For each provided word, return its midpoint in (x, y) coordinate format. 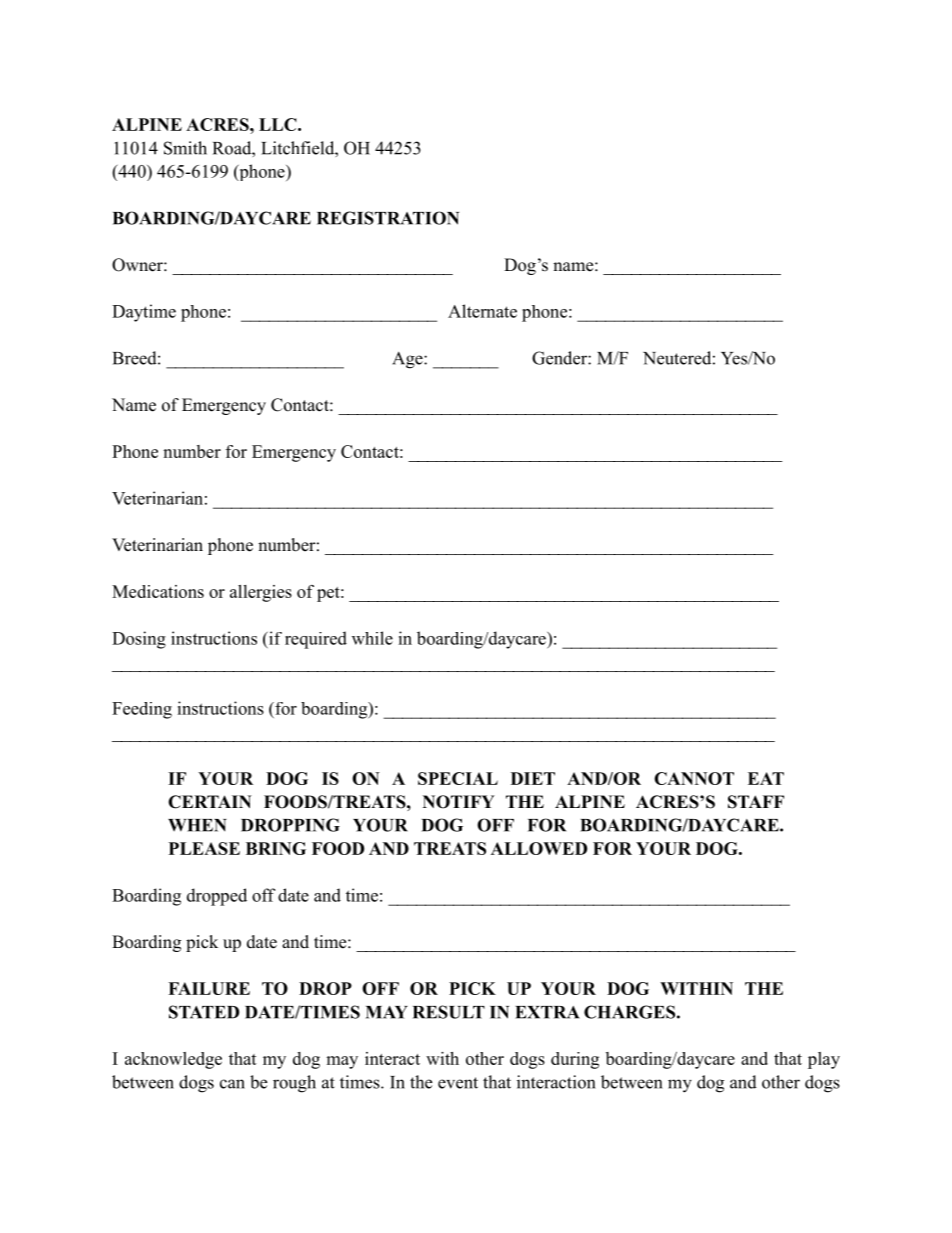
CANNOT (694, 778)
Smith (185, 148)
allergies (261, 593)
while (372, 638)
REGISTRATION (388, 218)
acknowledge (173, 1060)
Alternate (482, 311)
